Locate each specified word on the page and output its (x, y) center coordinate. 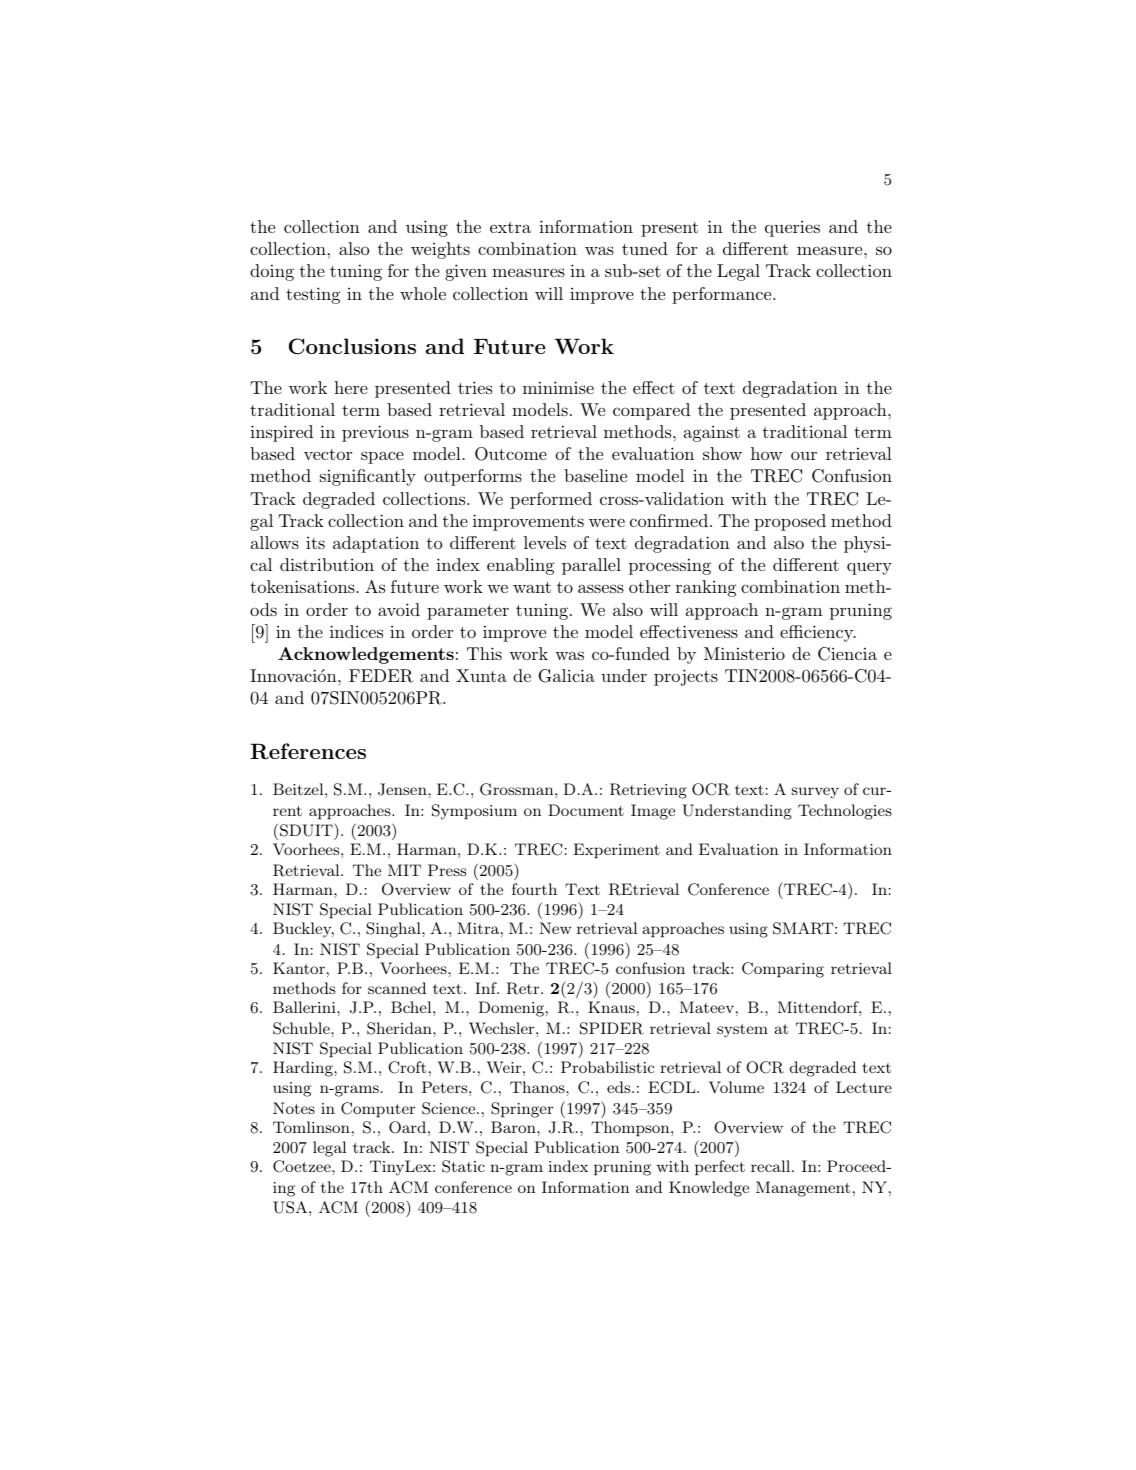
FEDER (381, 676)
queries (792, 228)
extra (510, 227)
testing (313, 295)
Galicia (567, 676)
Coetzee (303, 1166)
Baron (514, 1127)
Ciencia (847, 654)
